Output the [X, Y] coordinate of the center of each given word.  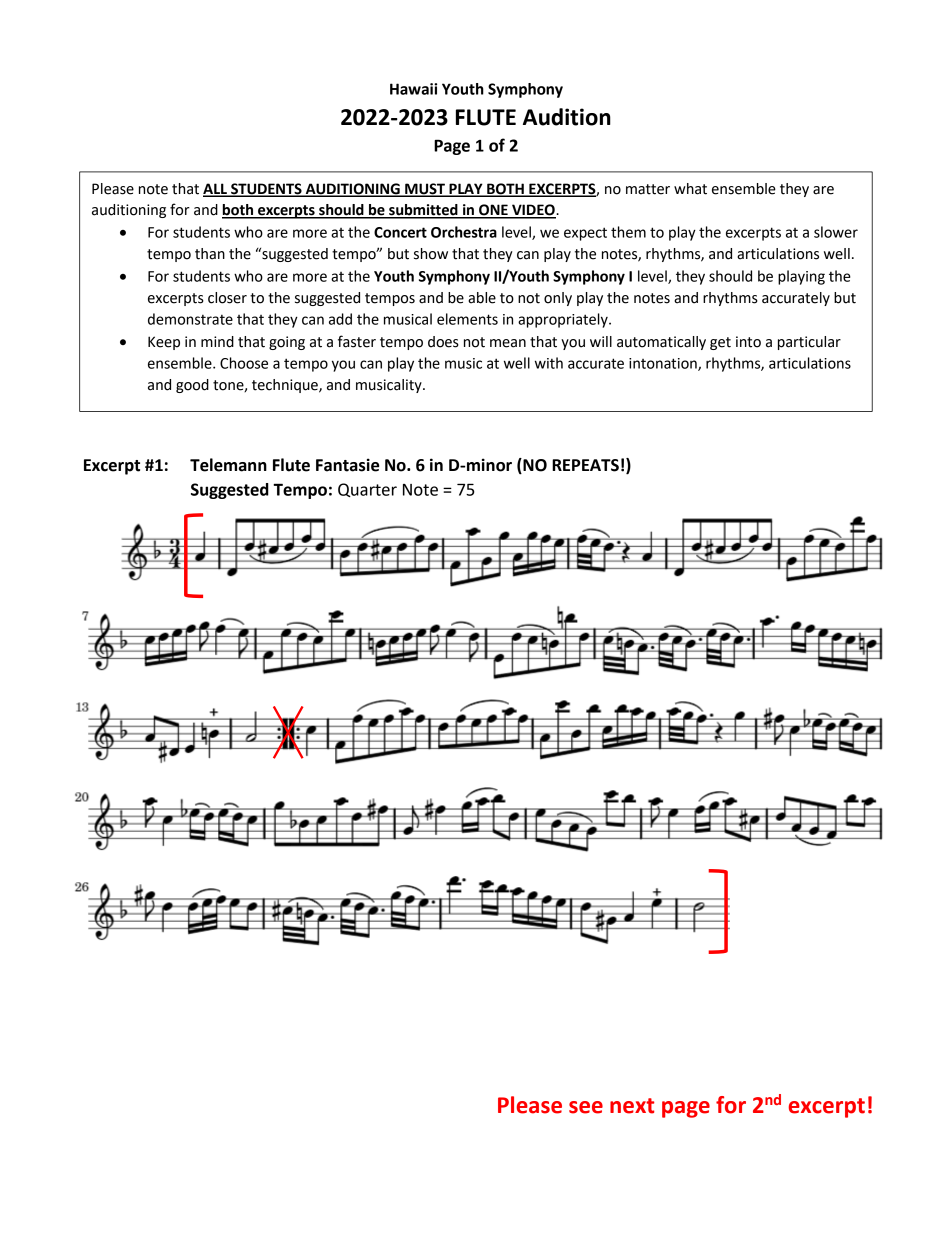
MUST [425, 189]
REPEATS [585, 465]
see [586, 1107]
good [192, 386]
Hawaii [413, 89]
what [690, 189]
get [720, 343]
